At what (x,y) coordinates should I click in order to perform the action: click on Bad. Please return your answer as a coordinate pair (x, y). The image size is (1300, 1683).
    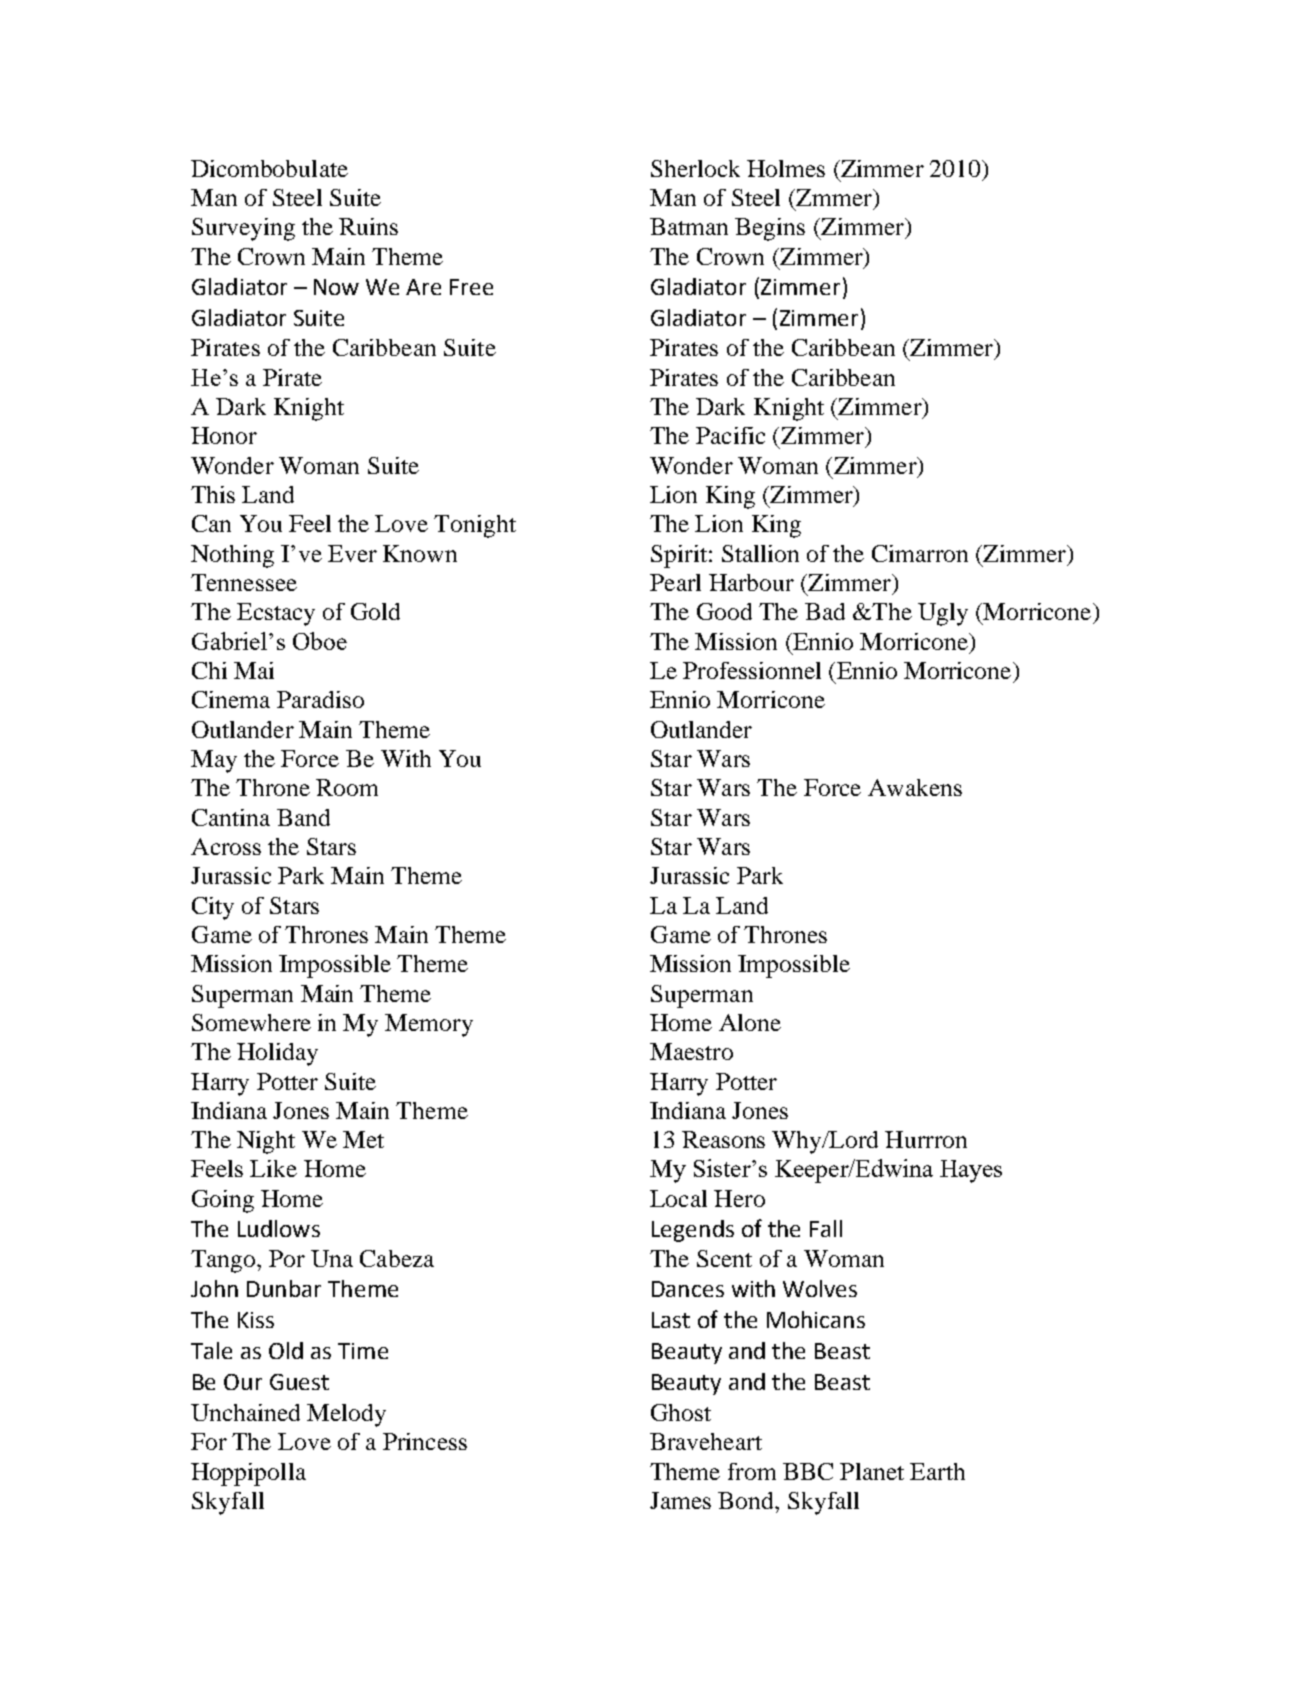
    Looking at the image, I should click on (825, 611).
